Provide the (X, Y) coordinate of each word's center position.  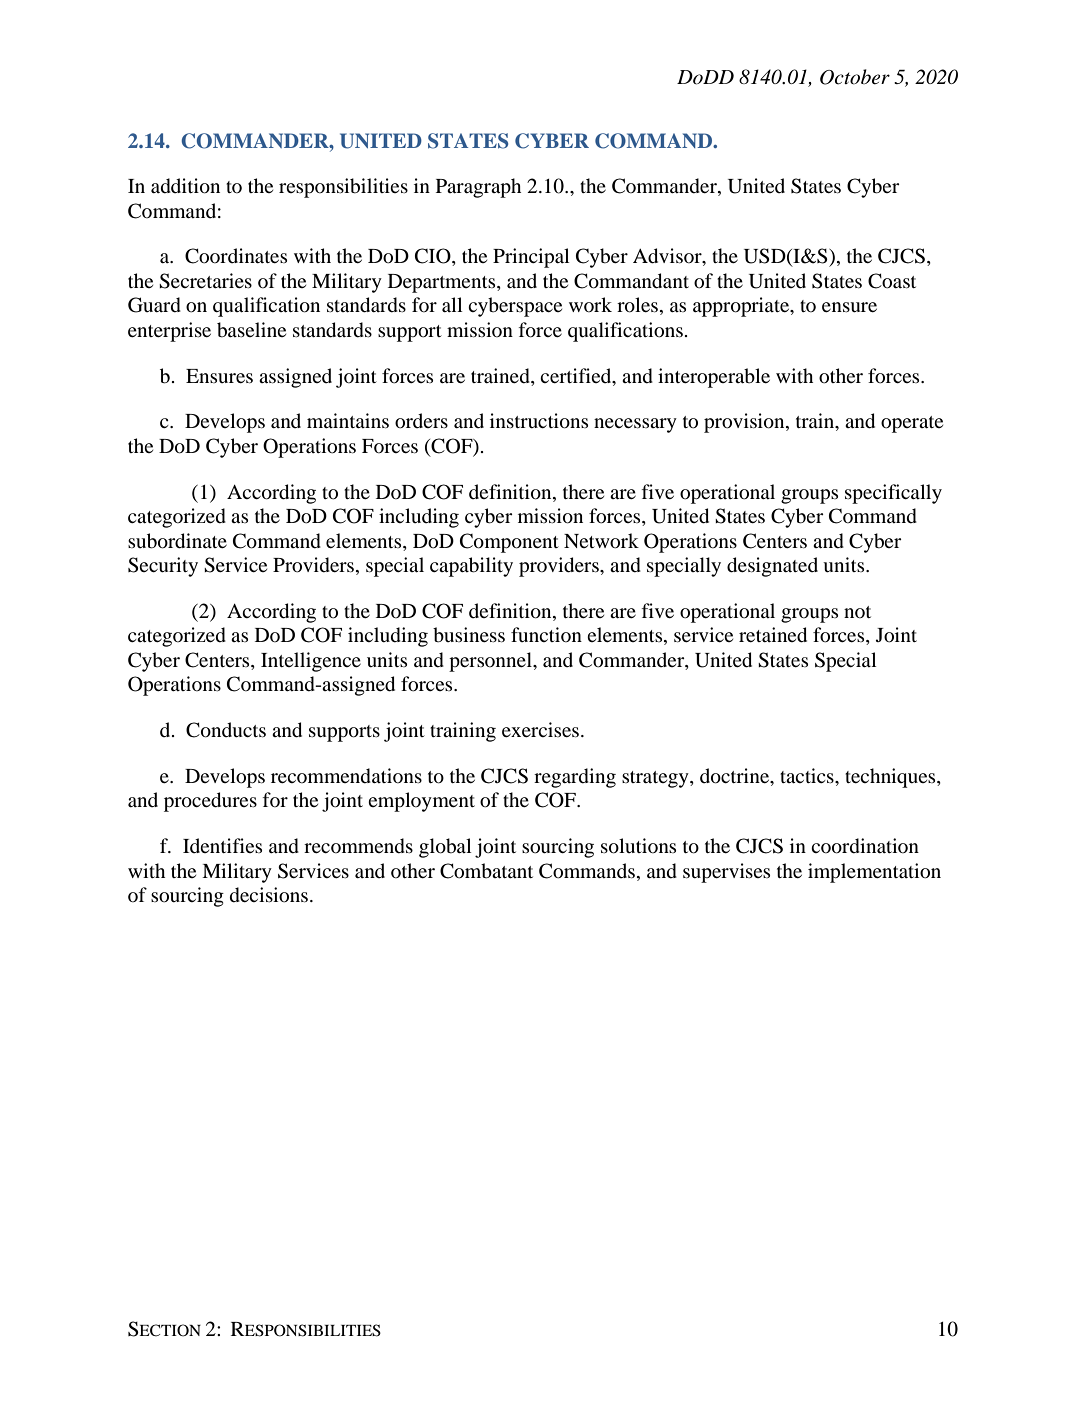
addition (185, 186)
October (855, 77)
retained (773, 635)
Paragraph (478, 188)
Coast (892, 281)
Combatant (486, 871)
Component (509, 543)
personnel (491, 662)
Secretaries (205, 281)
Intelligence (311, 662)
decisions (269, 895)
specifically (893, 494)
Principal (531, 258)
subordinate (177, 541)
